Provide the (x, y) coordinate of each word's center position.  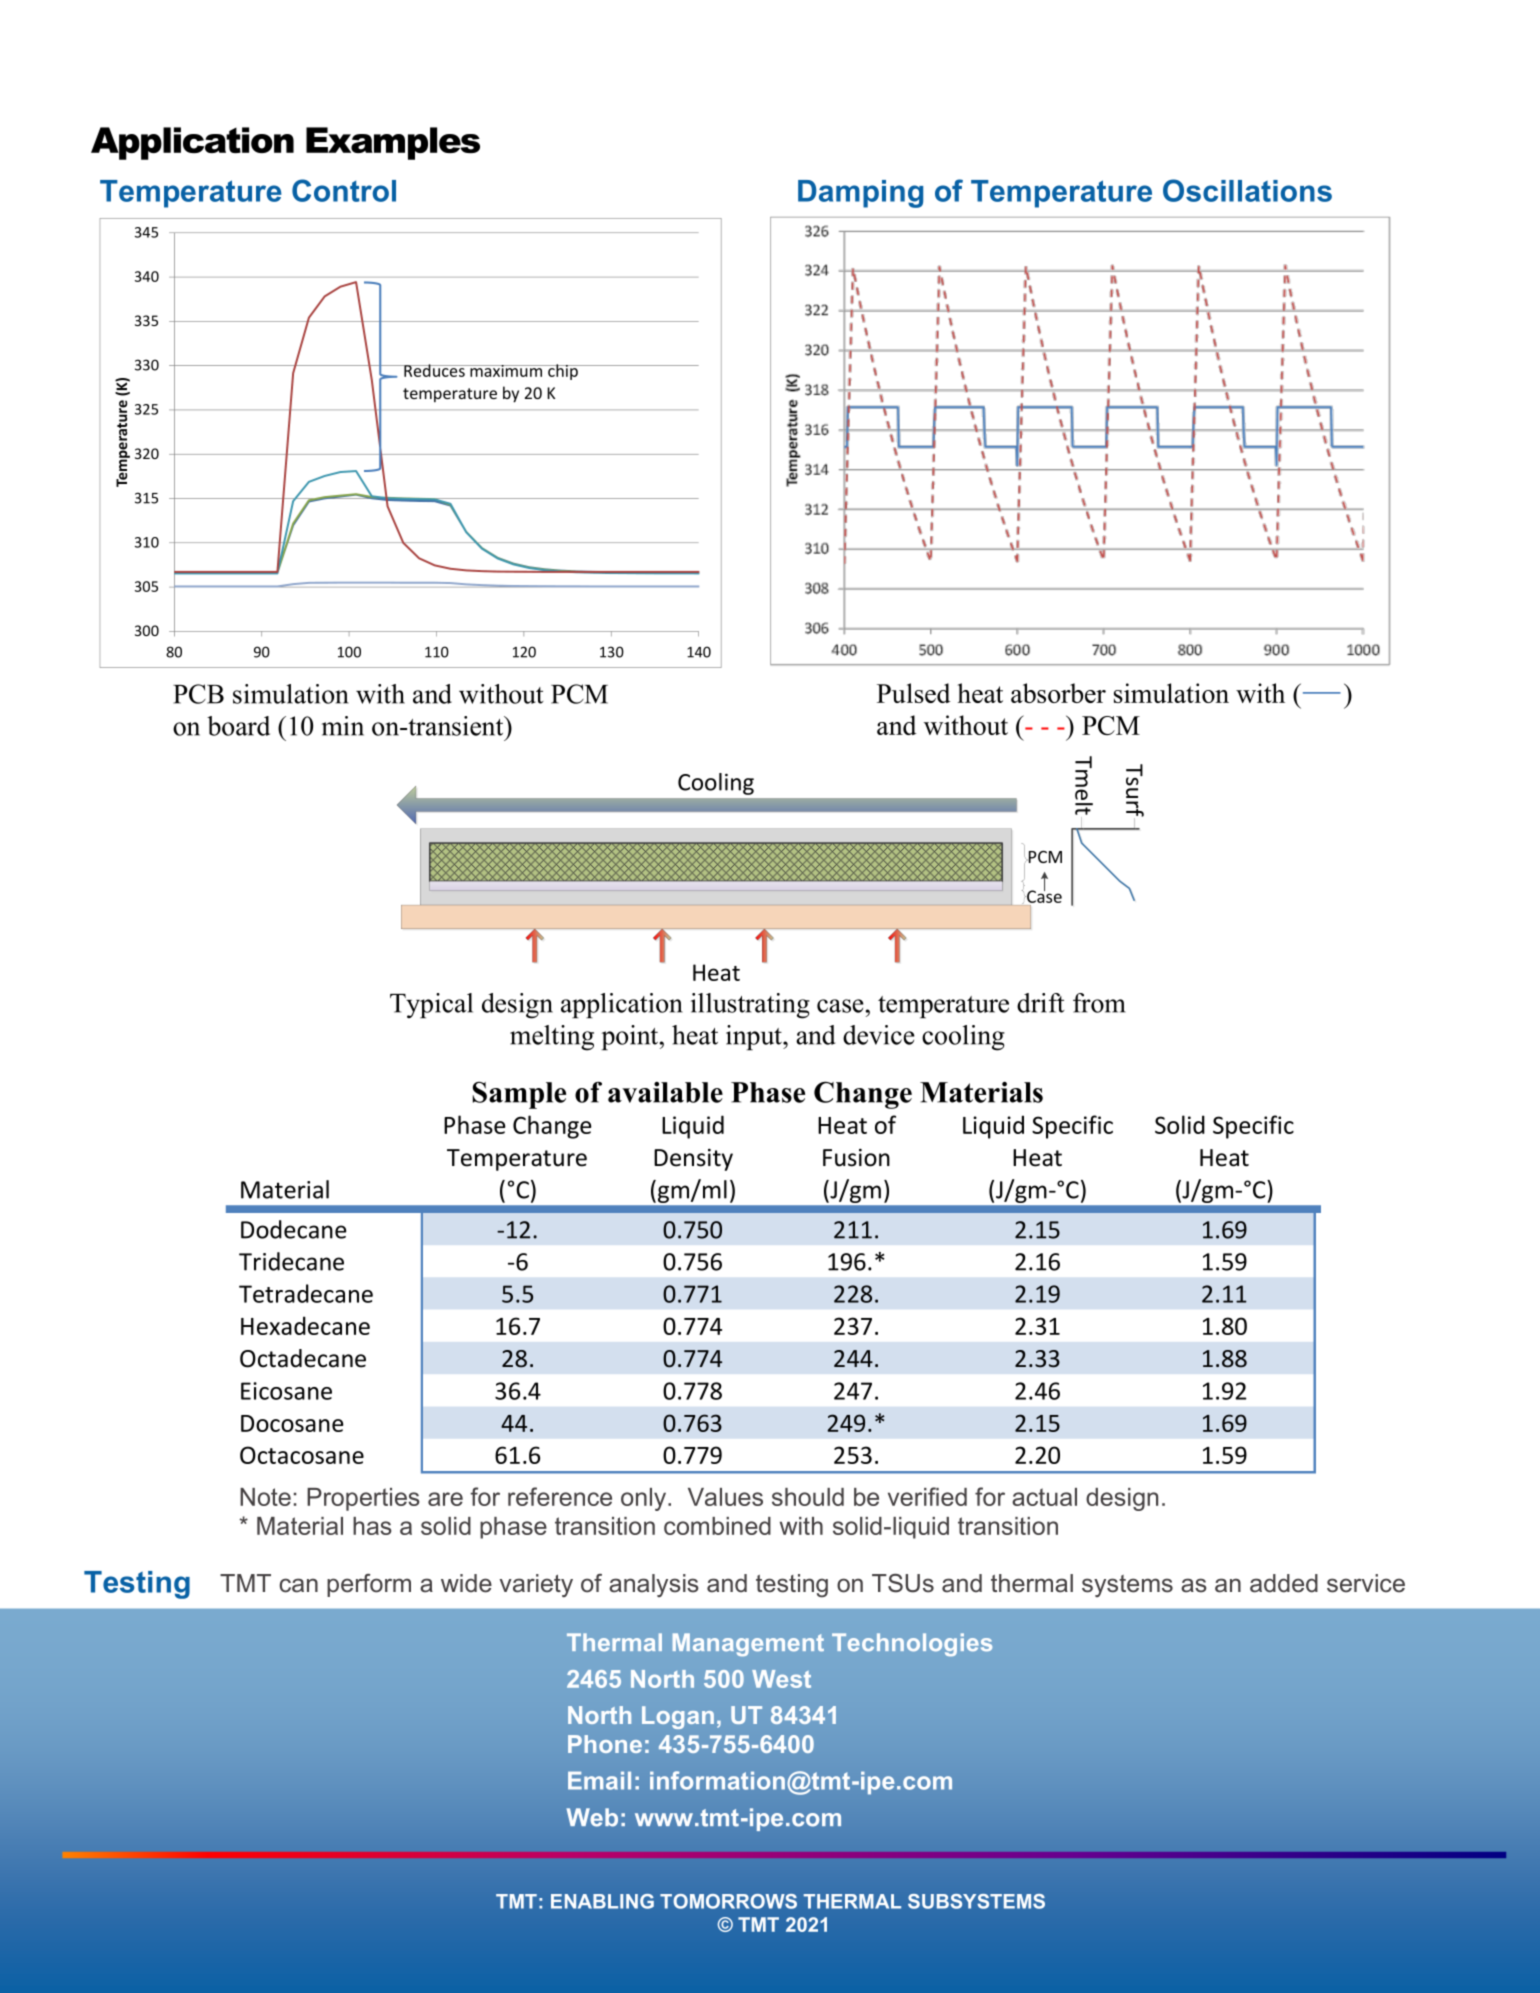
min (343, 726)
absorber (1058, 693)
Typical (431, 1006)
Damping (860, 194)
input (755, 1038)
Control (344, 190)
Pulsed (914, 693)
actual (1044, 1497)
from (1099, 1003)
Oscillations (1247, 190)
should (808, 1497)
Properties (363, 1499)
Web (592, 1817)
